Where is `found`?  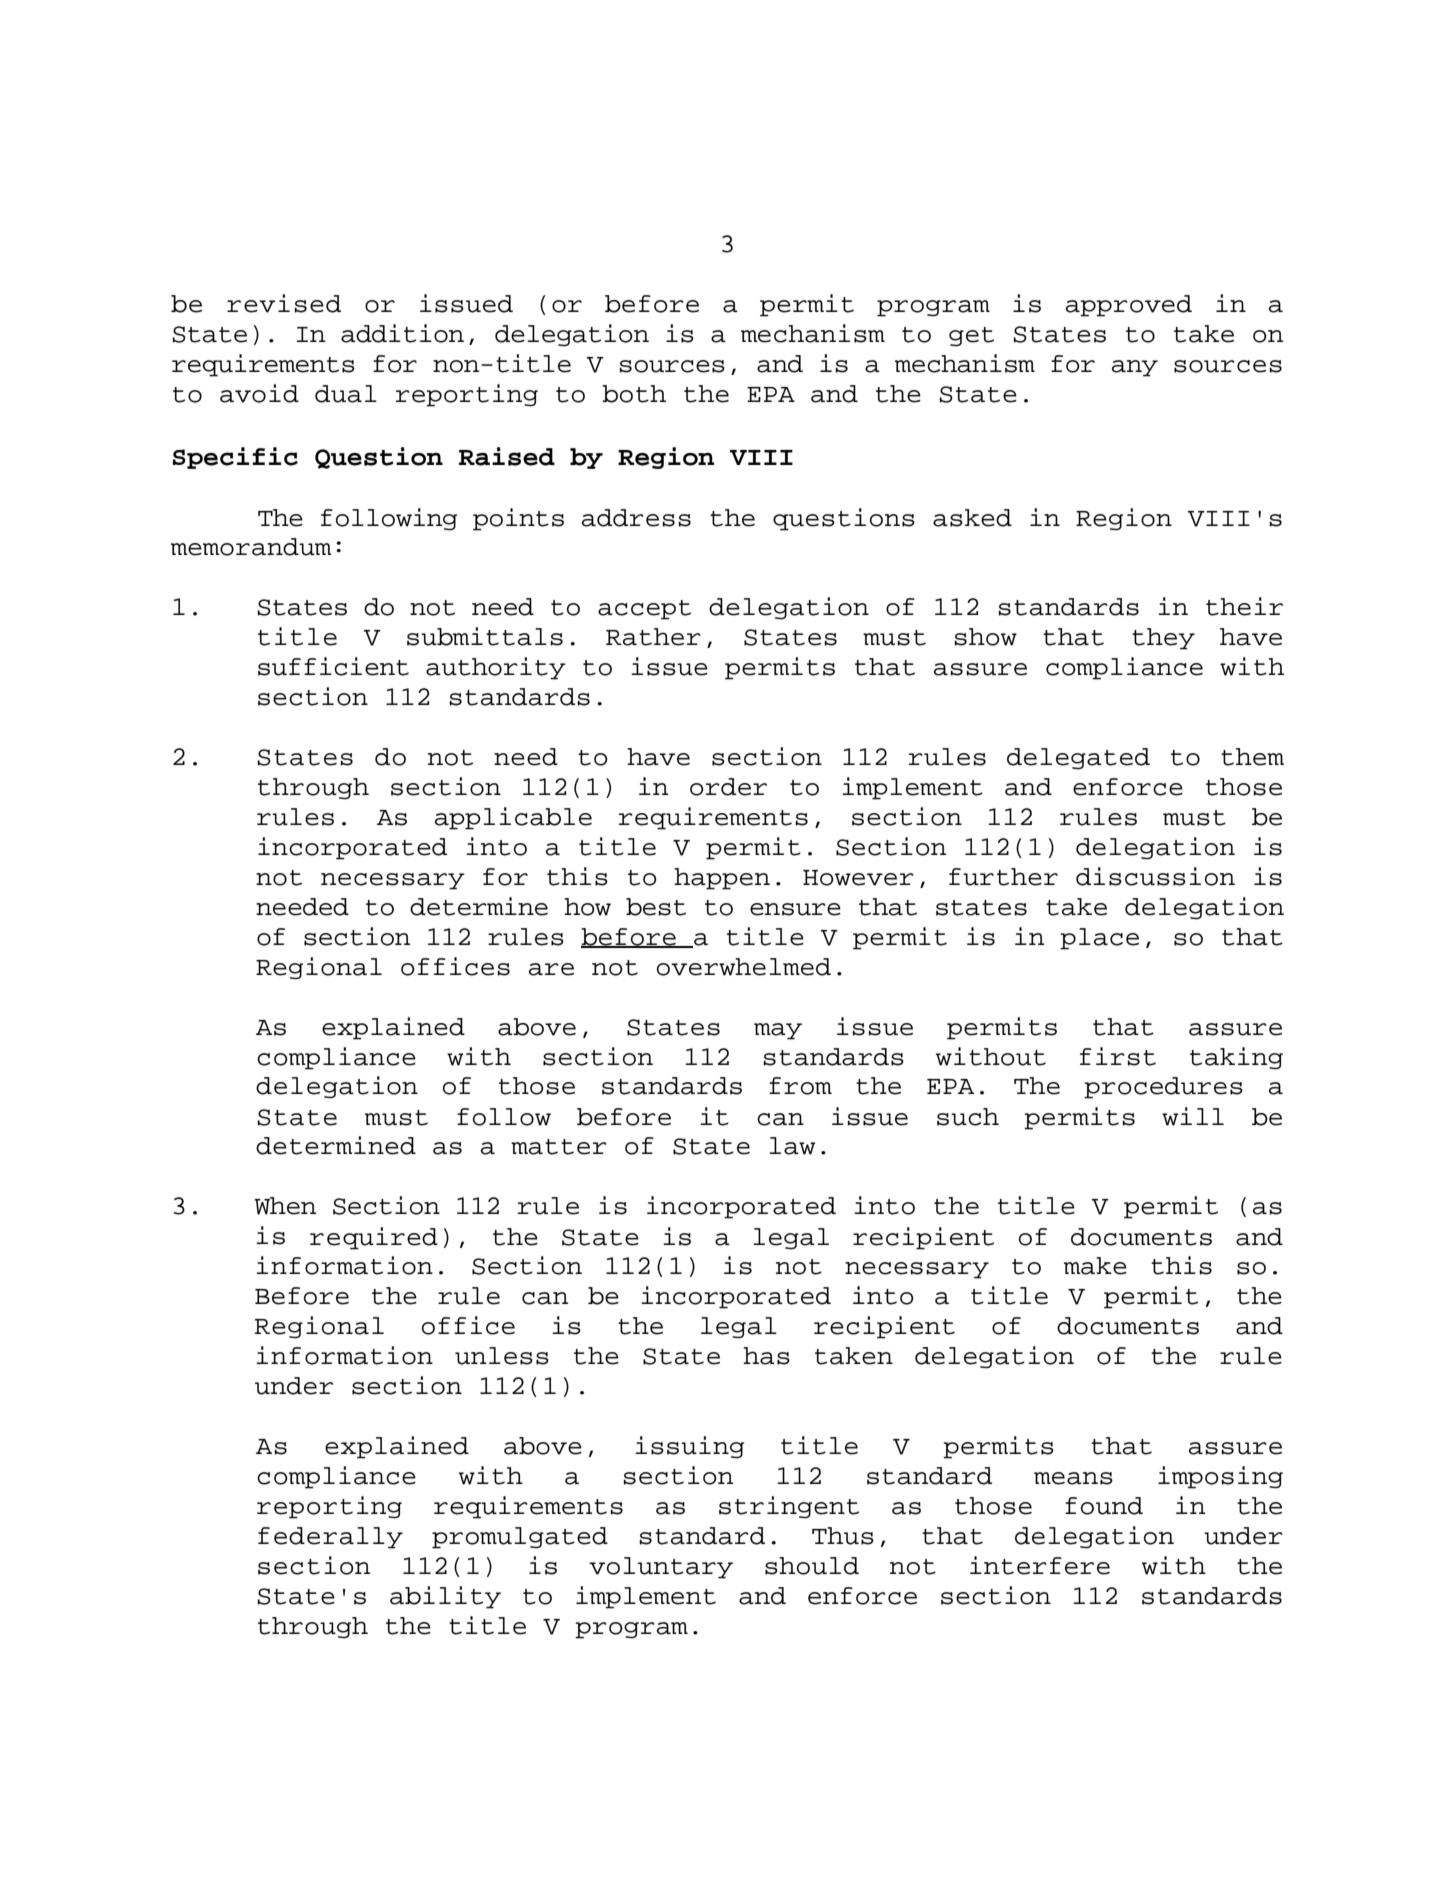 found is located at coordinates (1104, 1506).
